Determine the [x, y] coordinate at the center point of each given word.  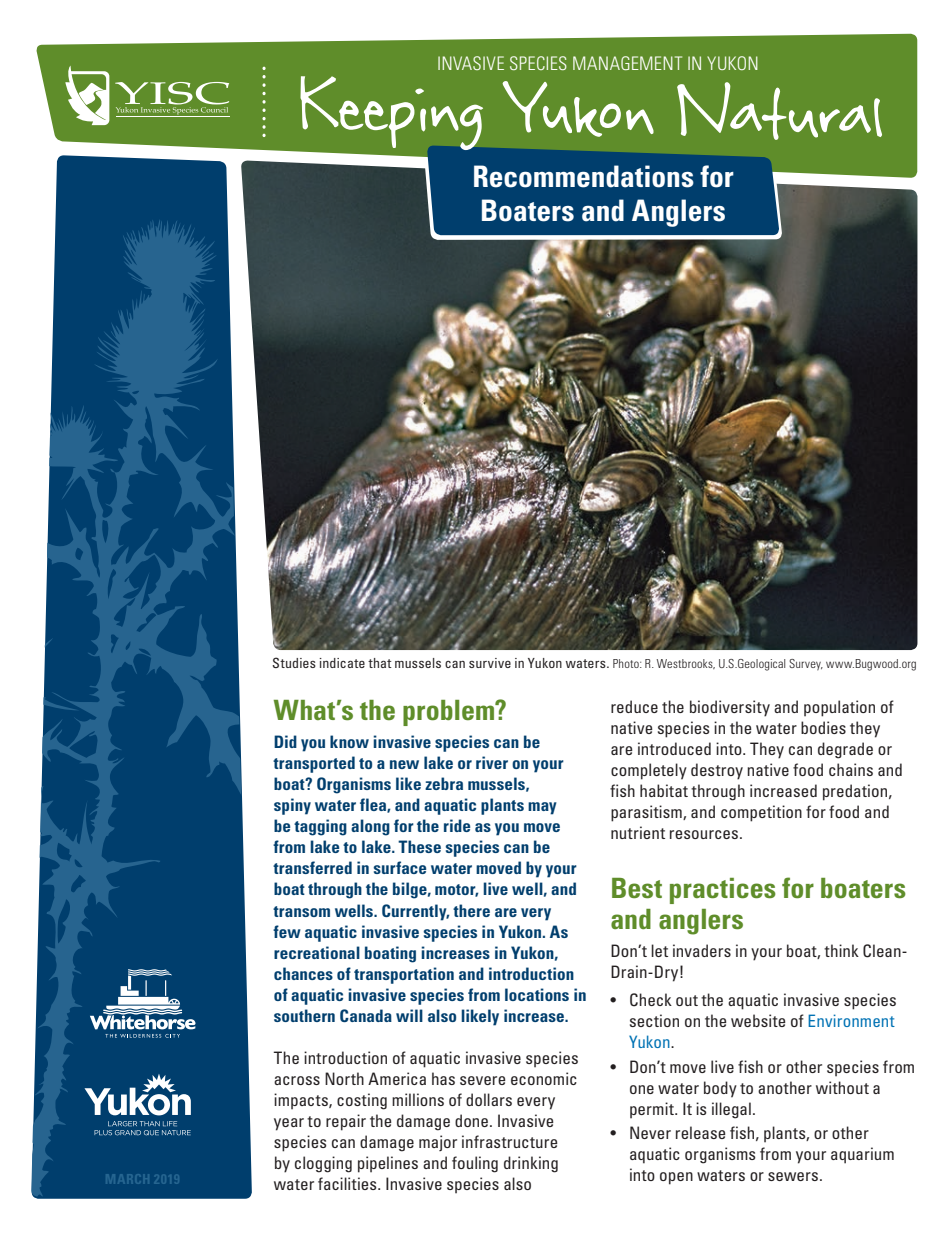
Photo [627, 663]
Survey [806, 665]
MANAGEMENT [627, 63]
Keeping [390, 114]
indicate [342, 663]
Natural [779, 111]
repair [346, 1122]
